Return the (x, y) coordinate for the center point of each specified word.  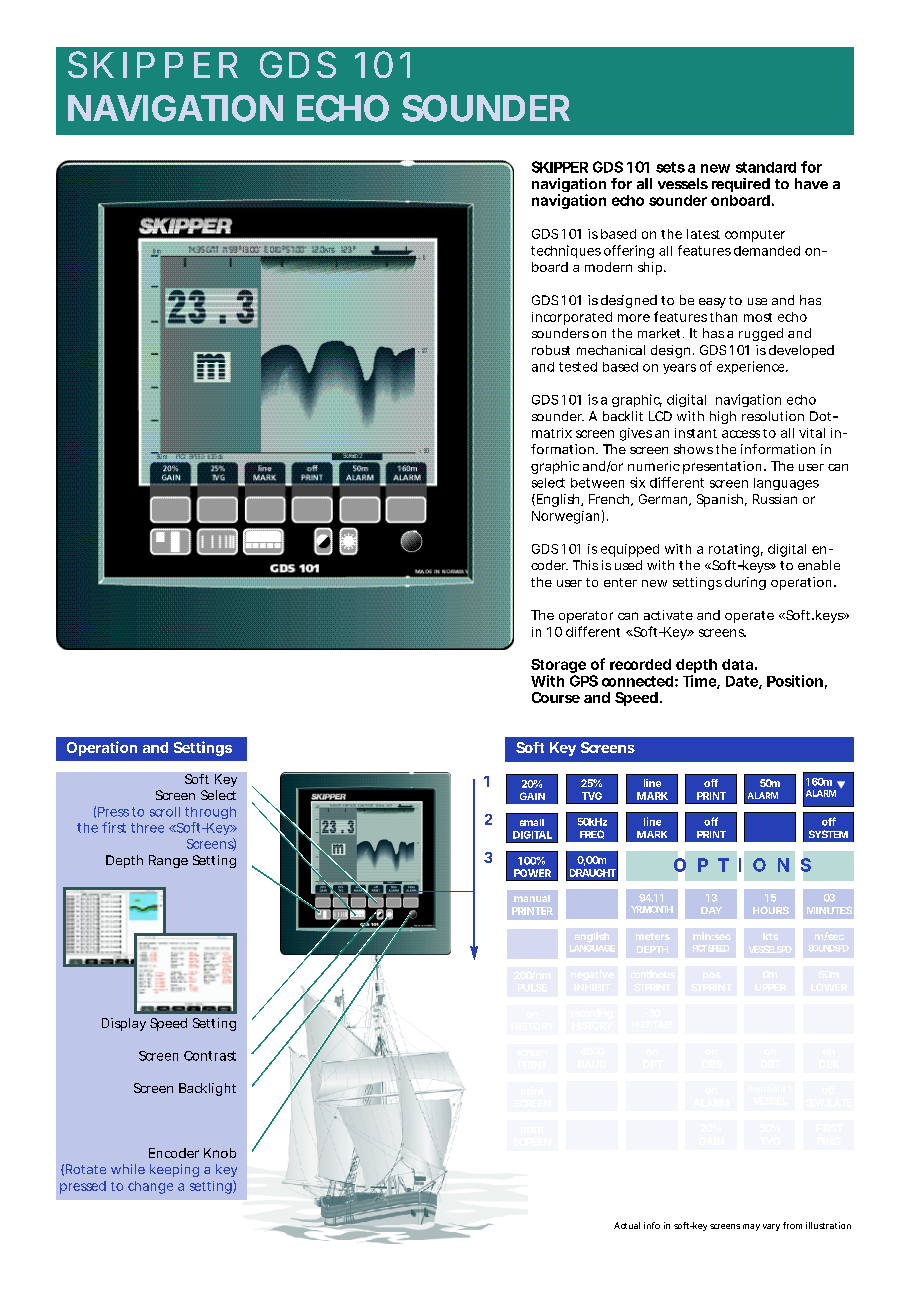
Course (556, 697)
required (741, 185)
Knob (220, 1153)
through (210, 813)
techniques (566, 251)
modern (608, 267)
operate (749, 617)
